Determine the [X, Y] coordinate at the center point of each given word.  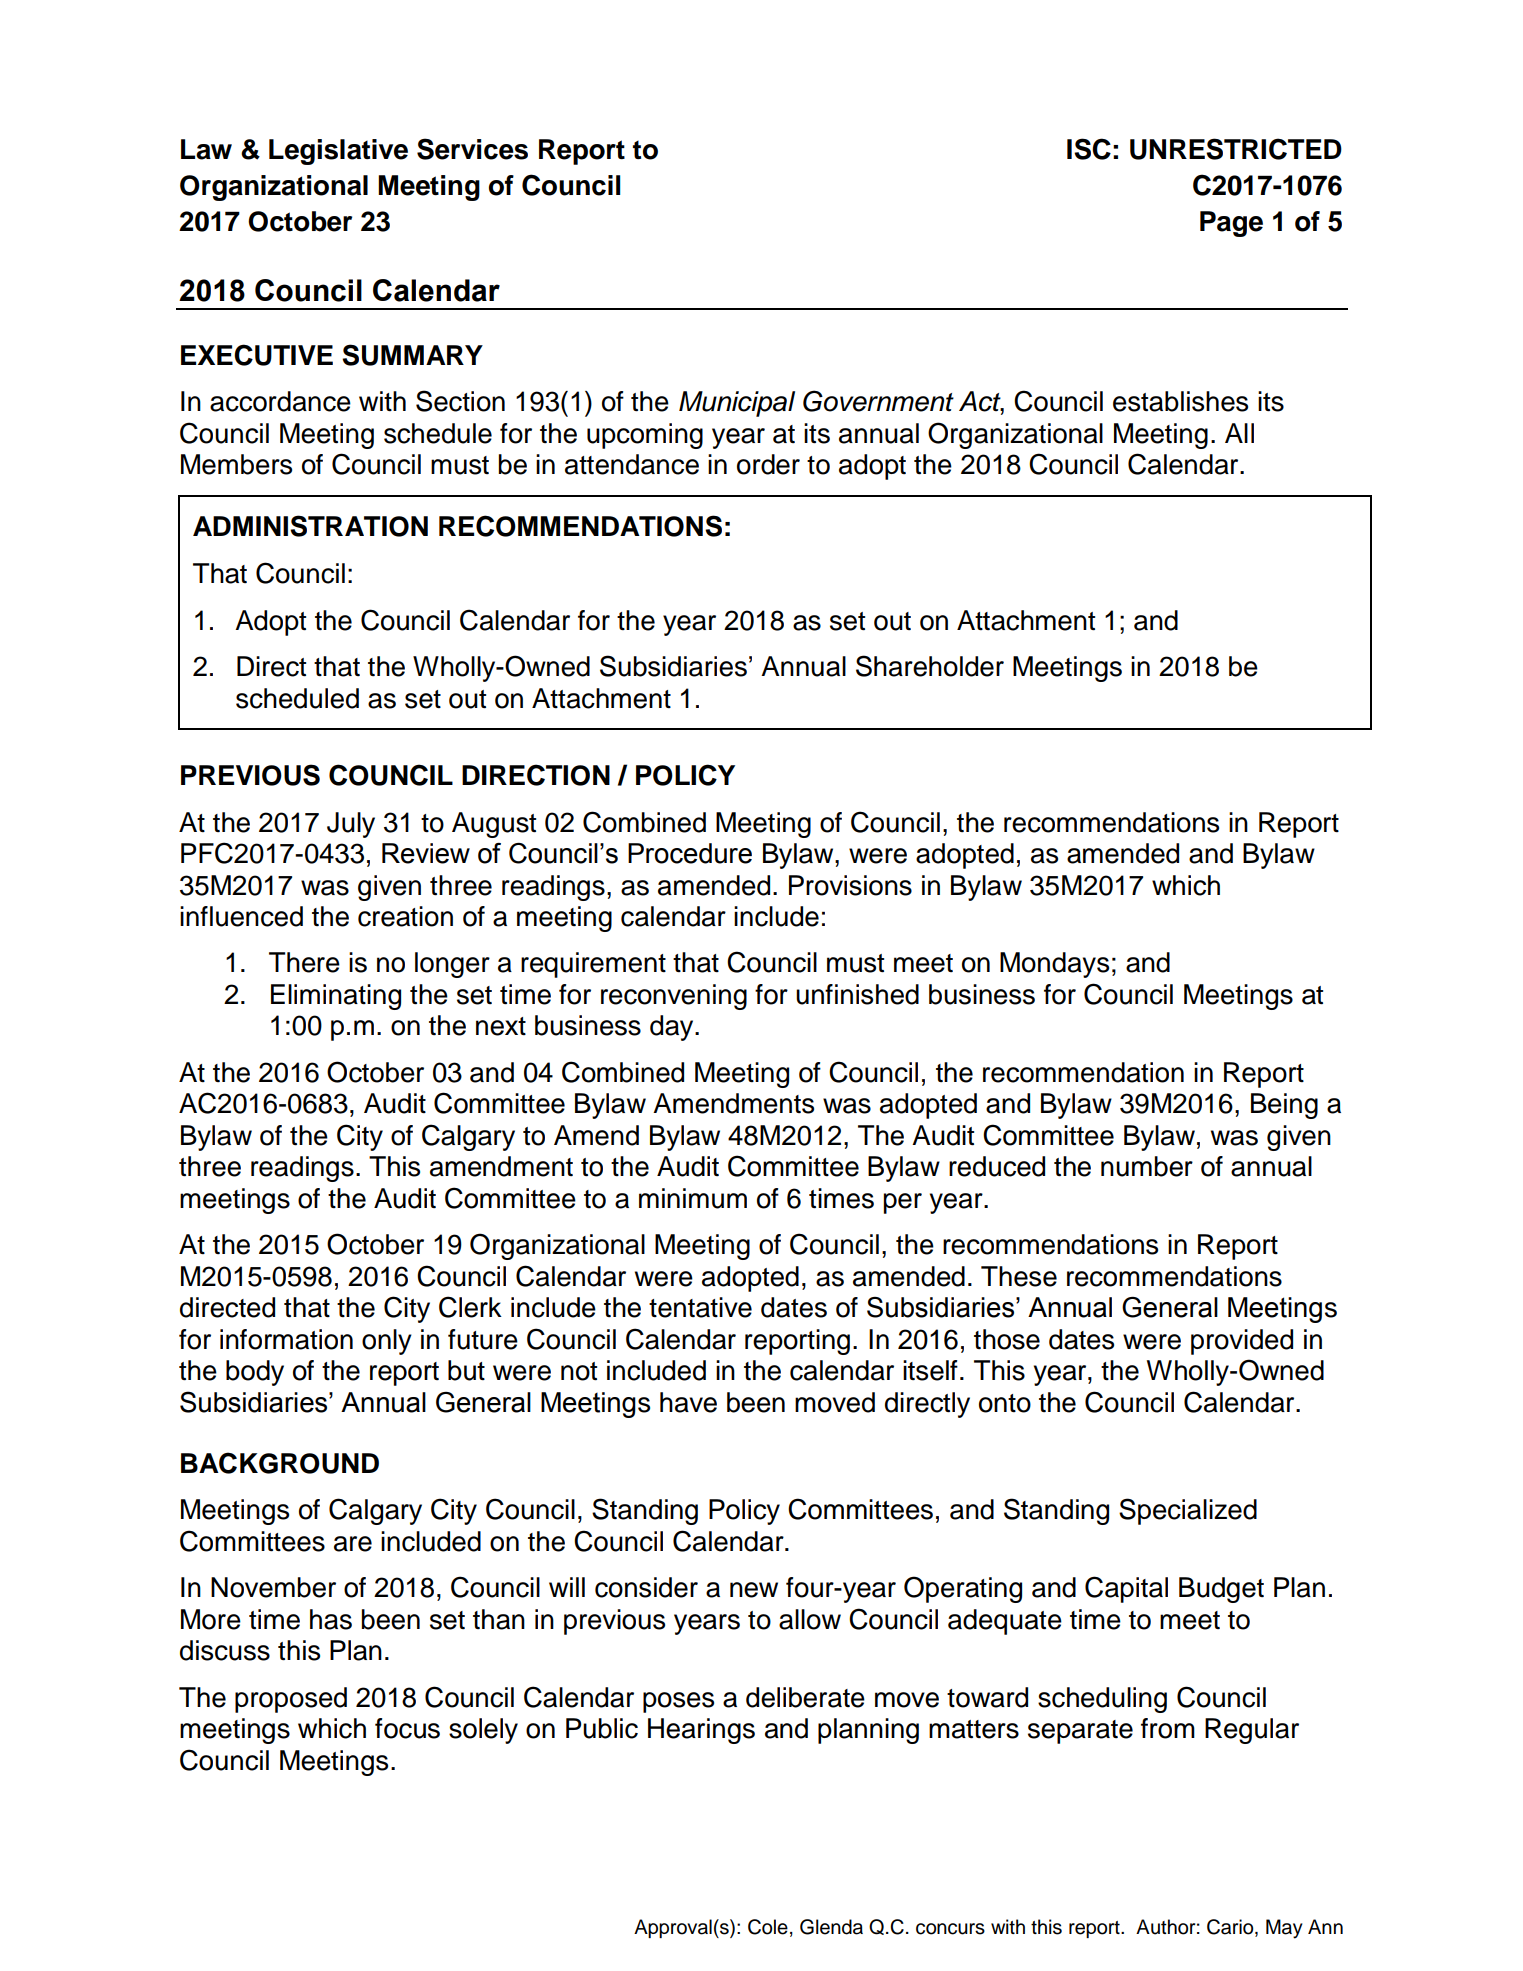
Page [1231, 224]
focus [407, 1728]
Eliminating [336, 997]
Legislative [338, 152]
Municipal [737, 404]
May [1284, 1929]
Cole [768, 1927]
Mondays [1054, 965]
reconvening [674, 997]
